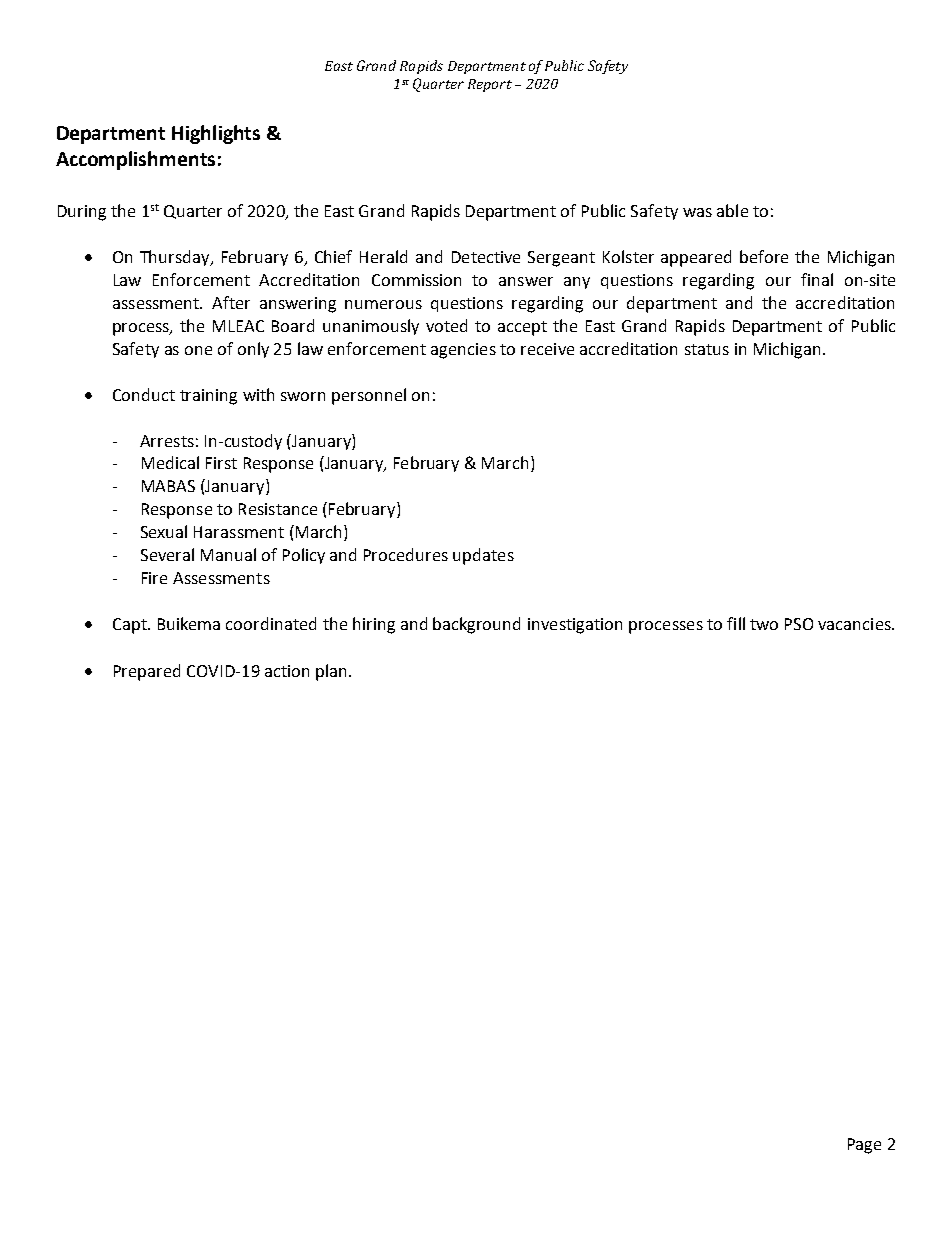 Image resolution: width=952 pixels, height=1233 pixels. Describe the element at coordinates (147, 672) in the screenshot. I see `Prepared` at that location.
